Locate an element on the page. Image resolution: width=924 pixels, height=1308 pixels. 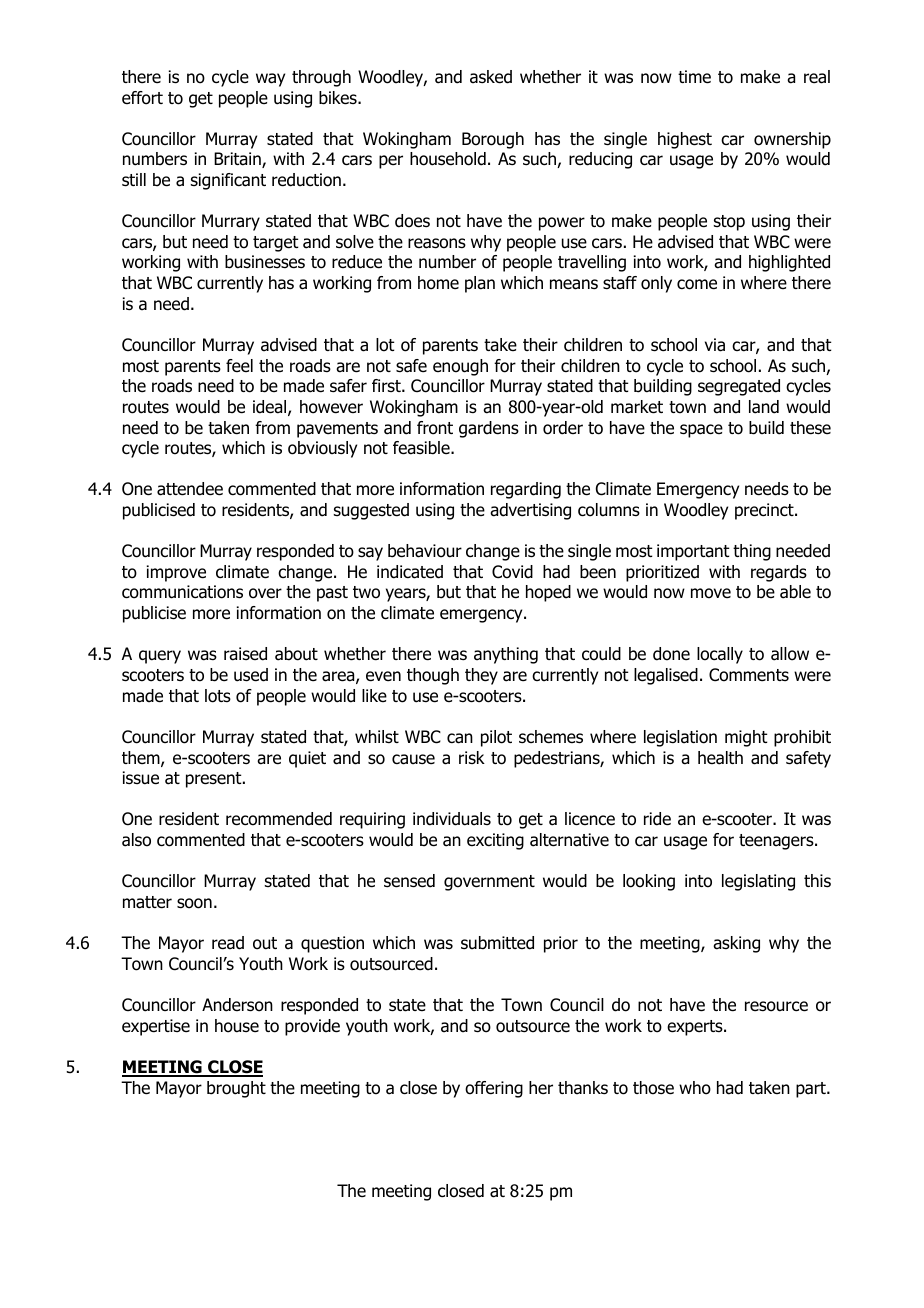
present is located at coordinates (215, 780).
